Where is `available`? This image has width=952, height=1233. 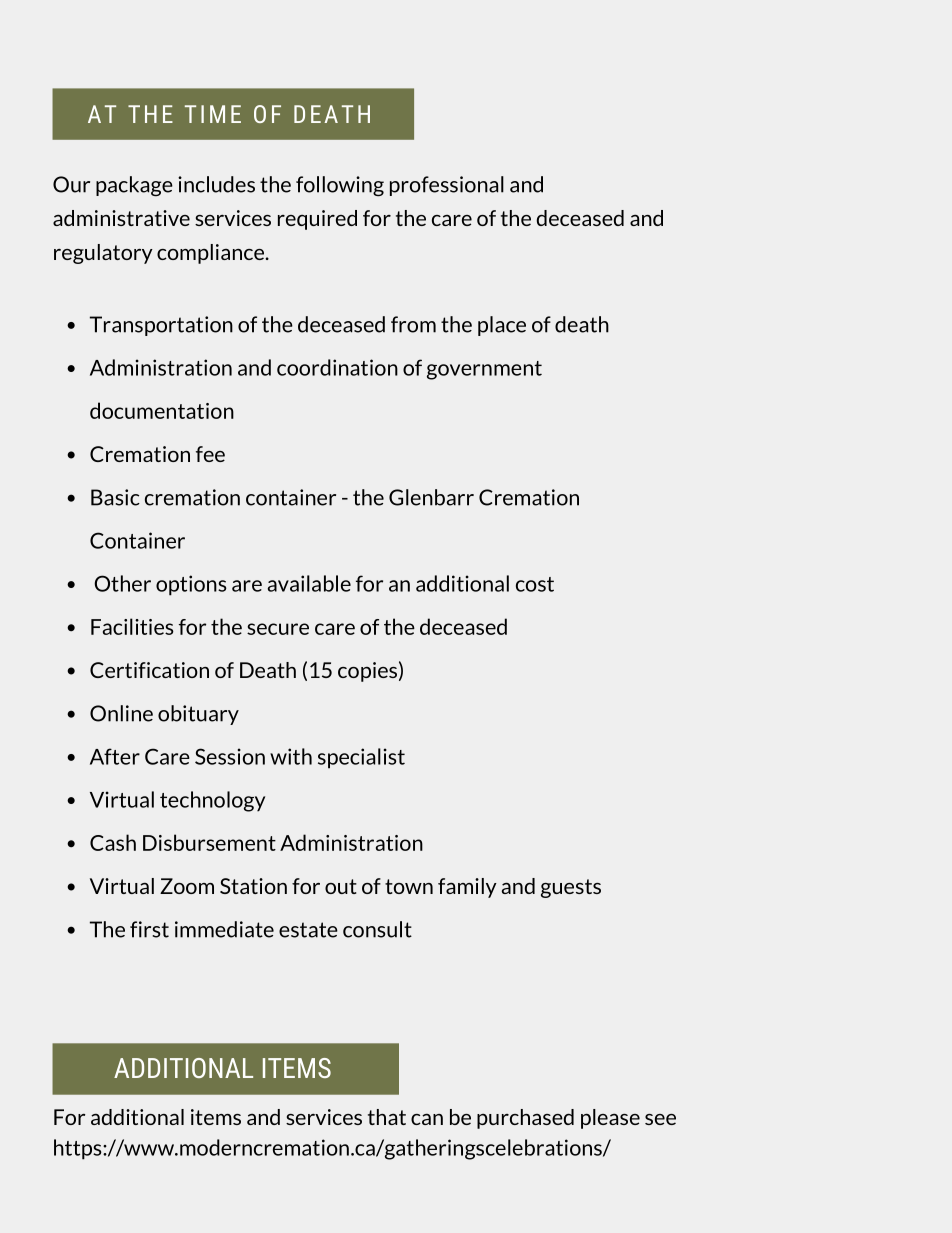
available is located at coordinates (309, 583).
